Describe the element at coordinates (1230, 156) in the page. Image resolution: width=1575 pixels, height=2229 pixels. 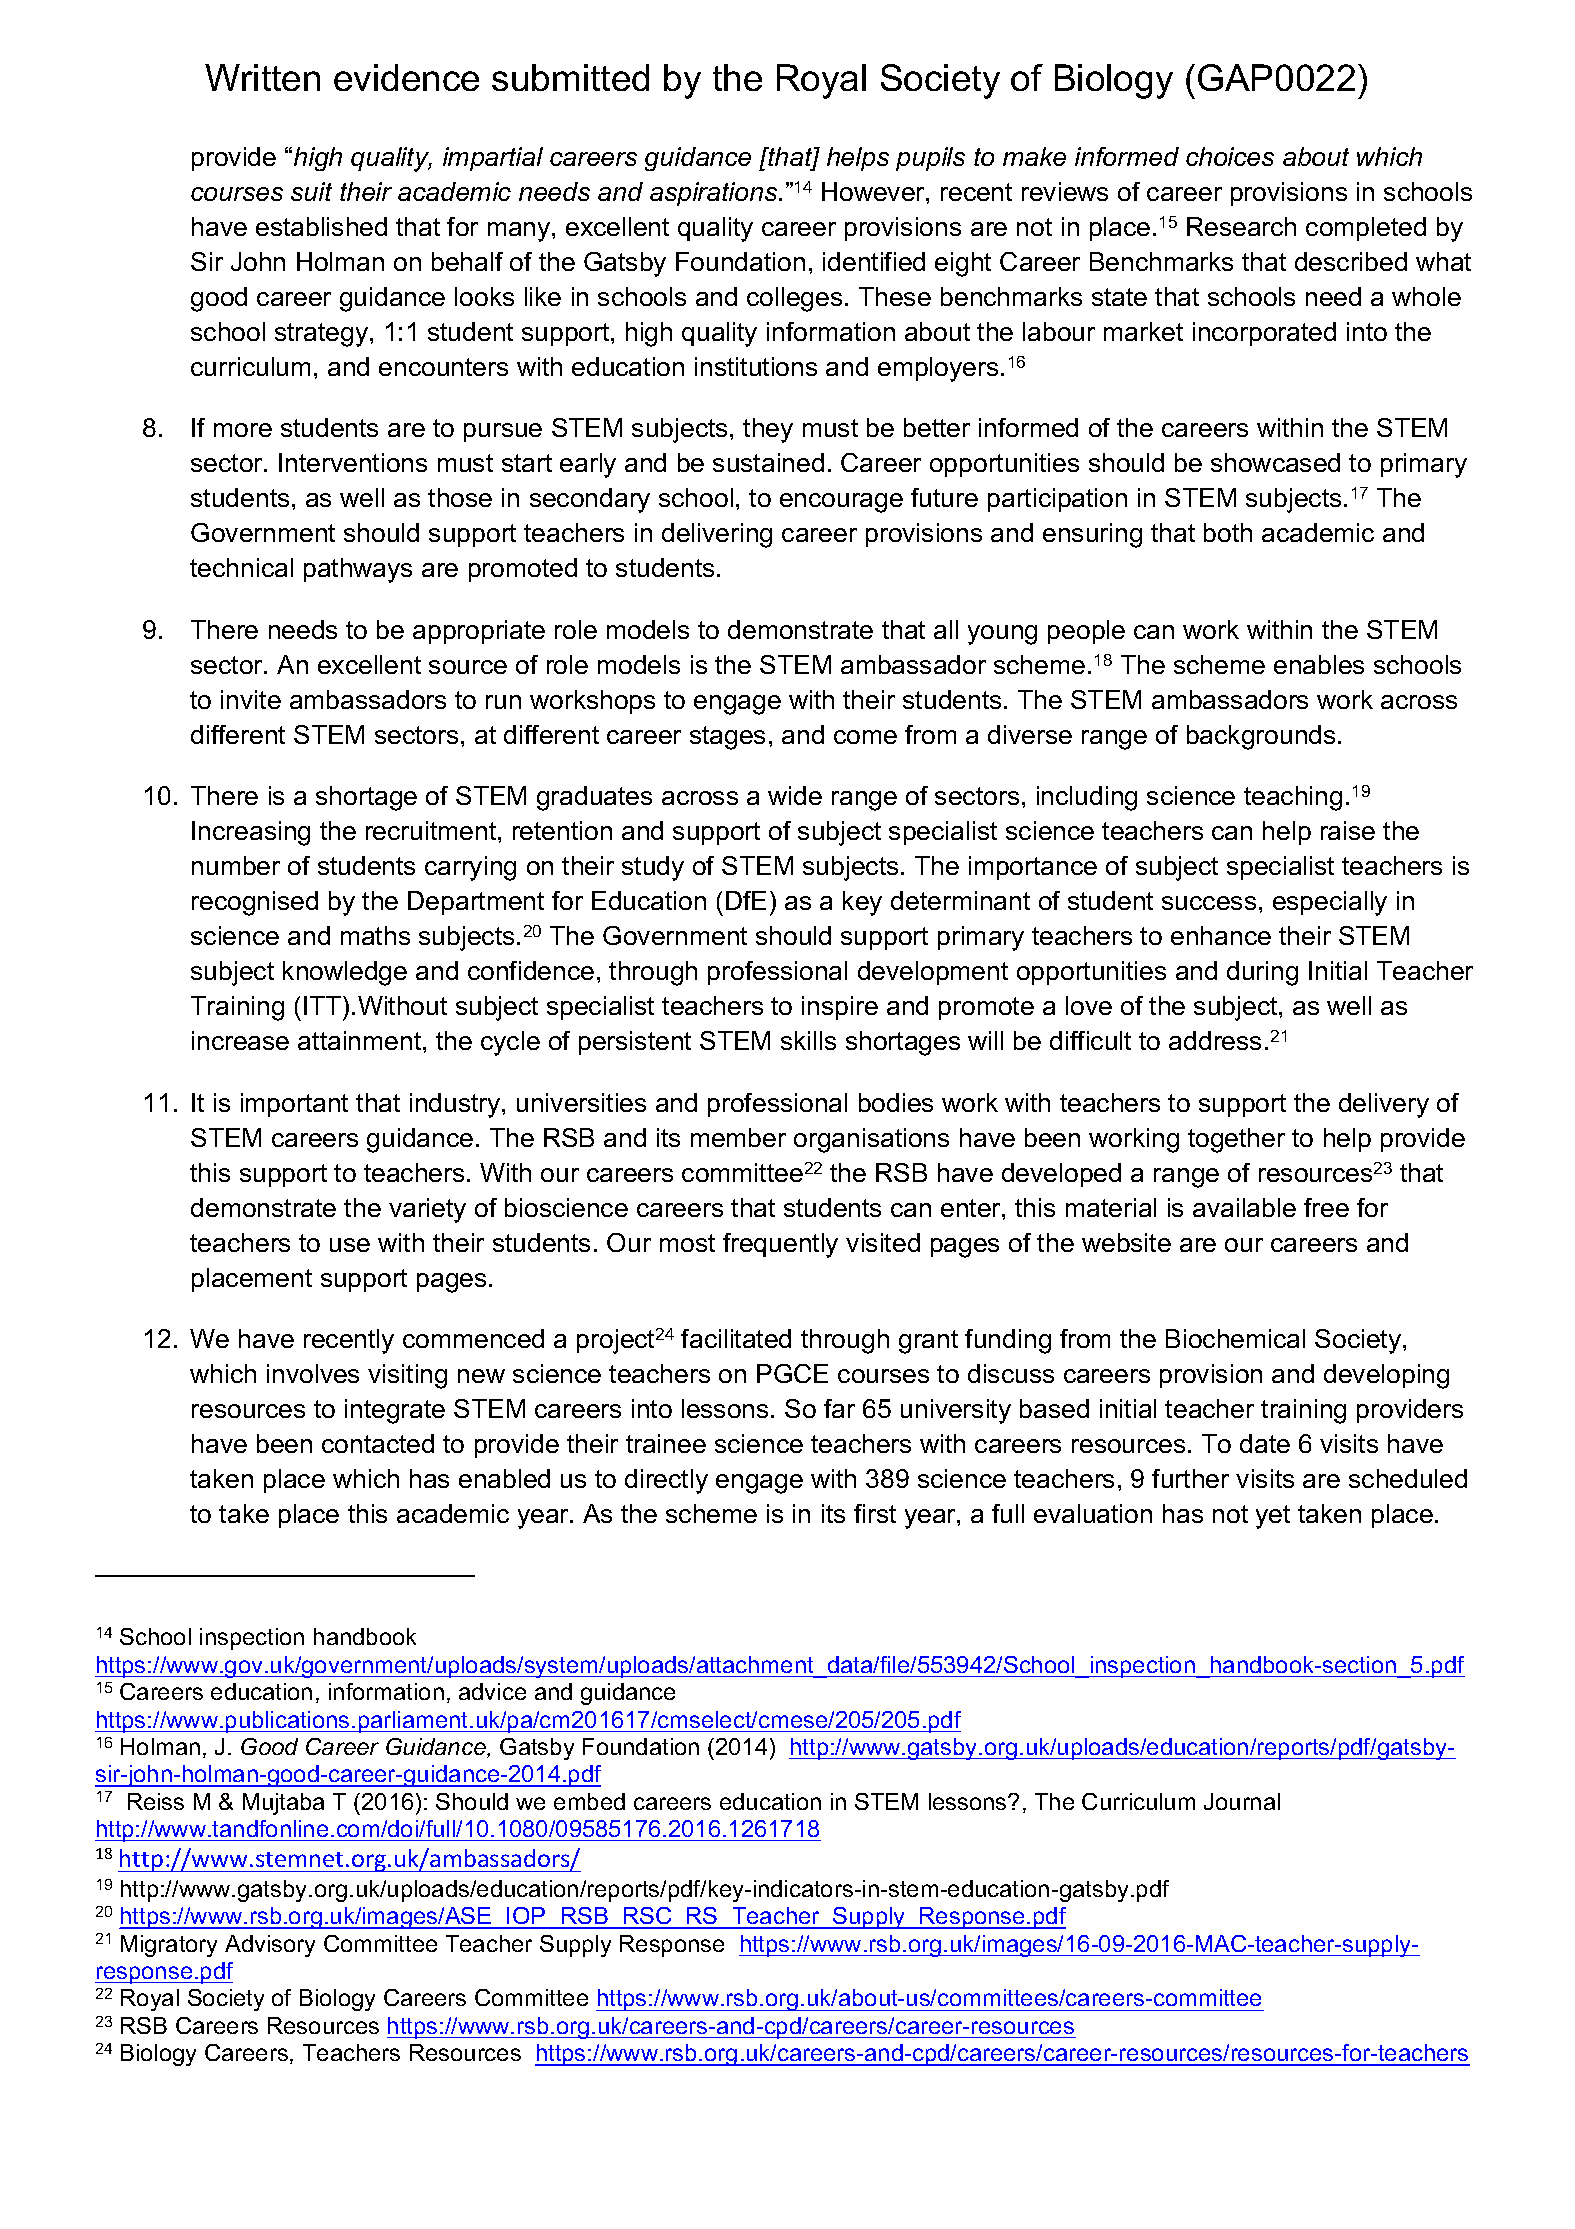
I see `choices` at that location.
